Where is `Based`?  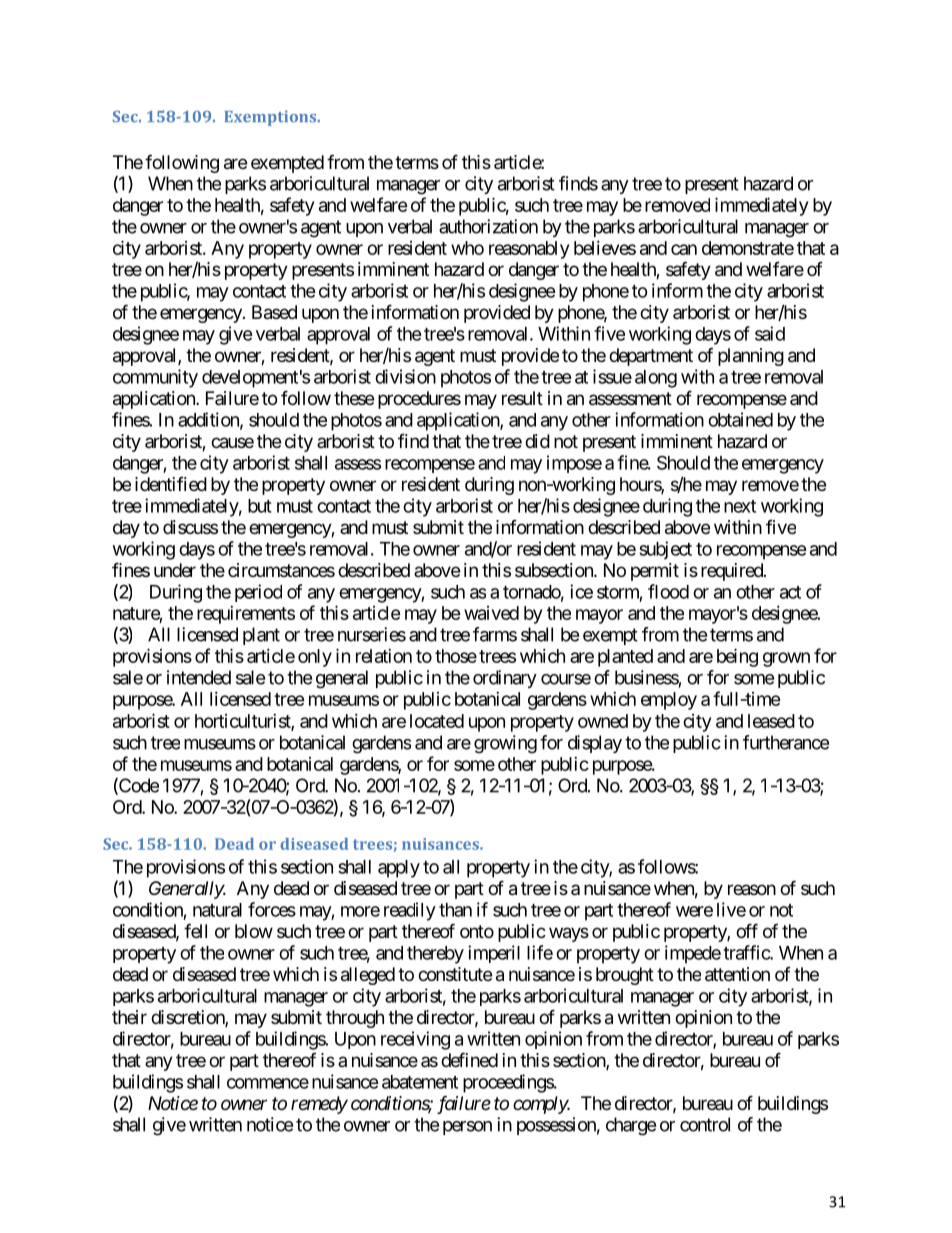
Based is located at coordinates (274, 312).
